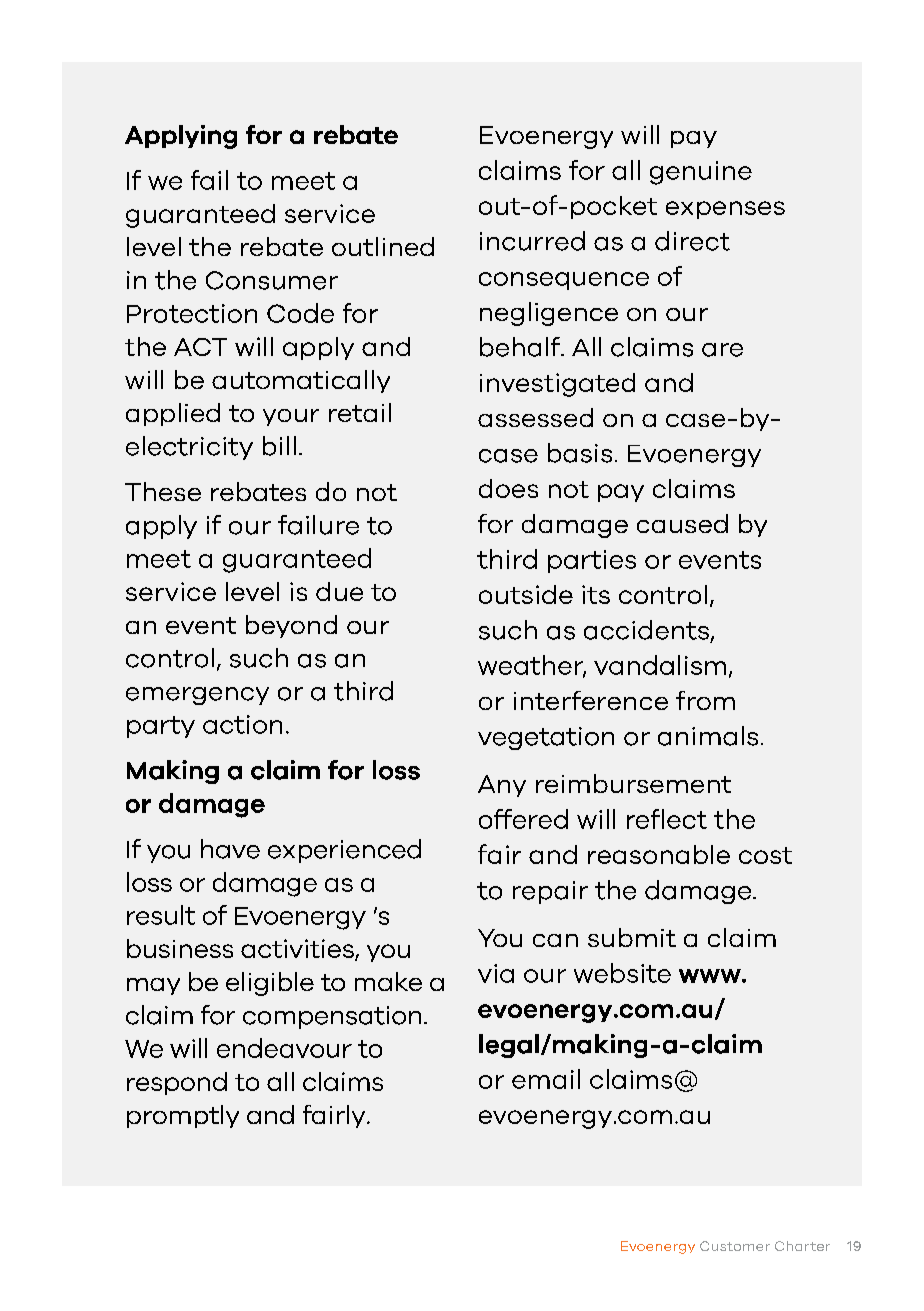 The width and height of the screenshot is (924, 1311). I want to click on repair, so click(550, 892).
